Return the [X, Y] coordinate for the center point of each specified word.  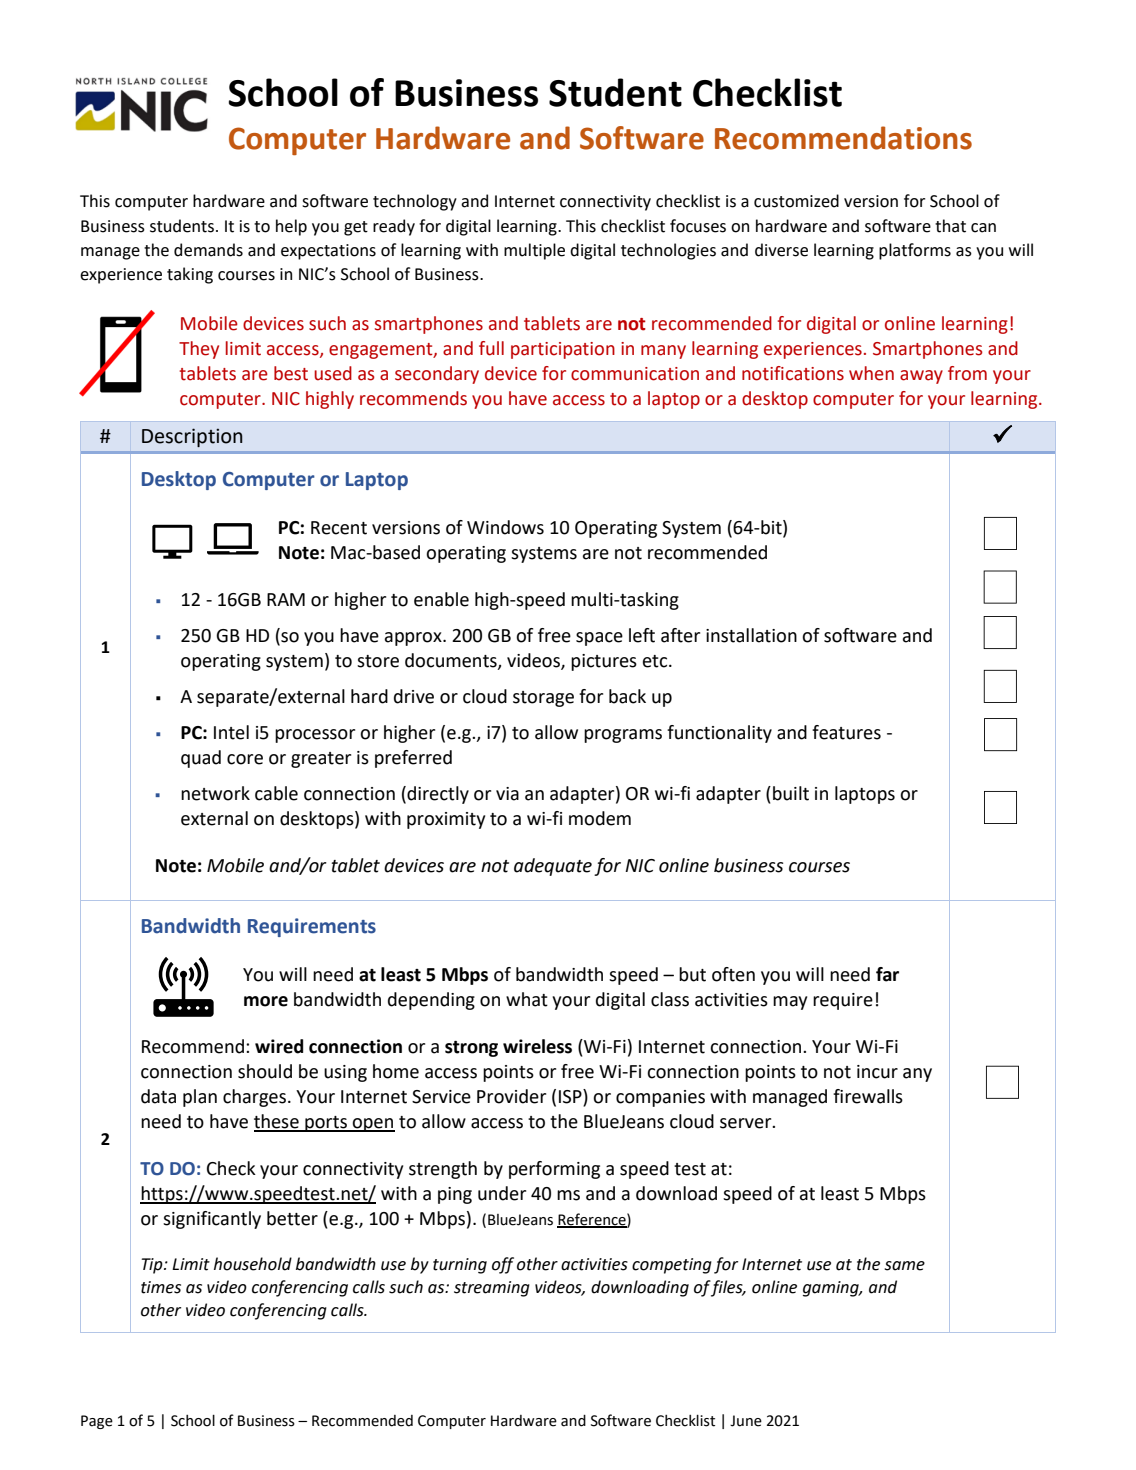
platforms [915, 251]
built [791, 793]
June [746, 1421]
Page [97, 1422]
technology [415, 202]
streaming [492, 1289]
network [215, 793]
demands [208, 250]
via [507, 794]
